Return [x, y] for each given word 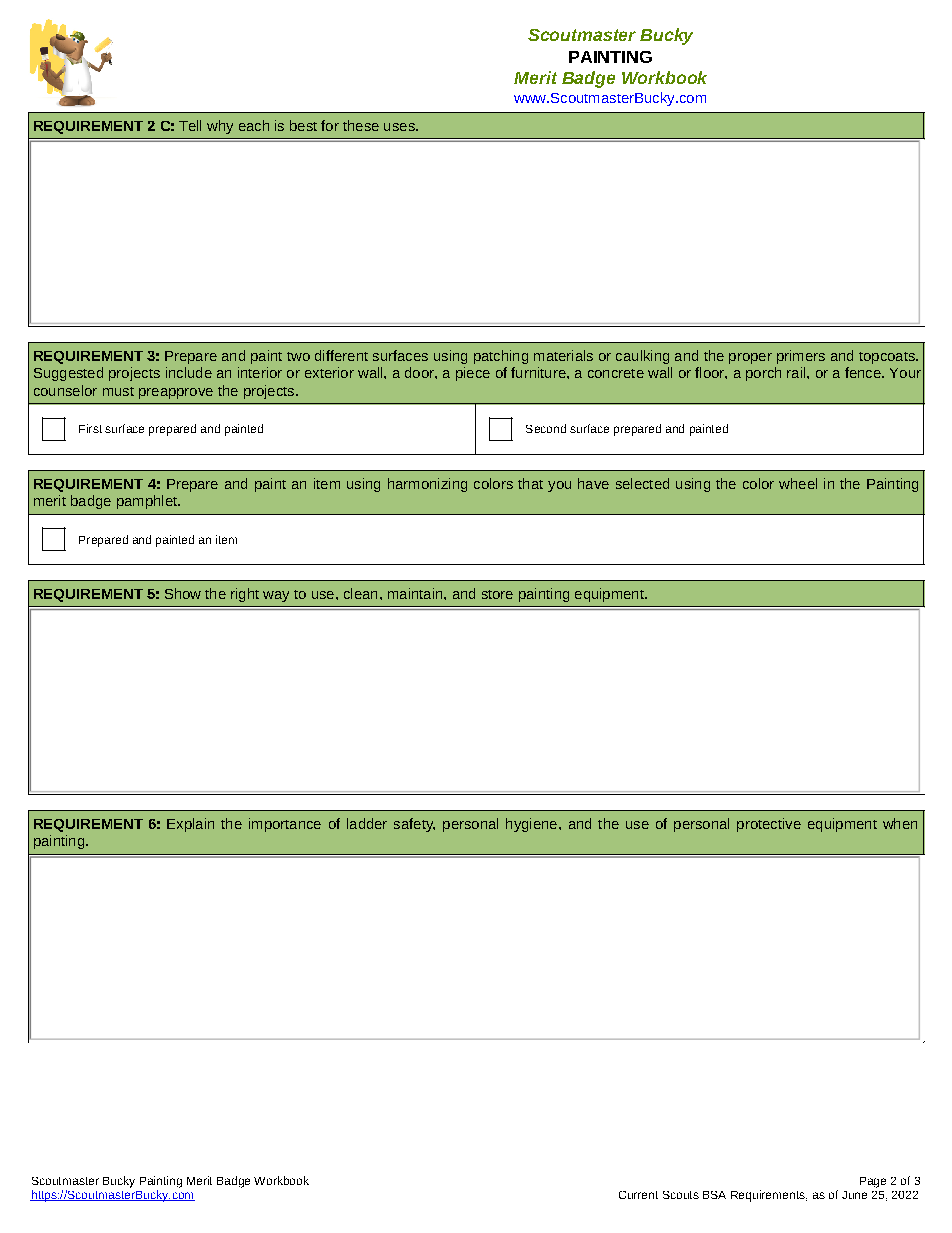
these [361, 125]
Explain [190, 825]
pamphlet [148, 502]
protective [769, 825]
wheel [798, 483]
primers [801, 357]
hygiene [531, 825]
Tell [190, 125]
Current [638, 1195]
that [530, 483]
